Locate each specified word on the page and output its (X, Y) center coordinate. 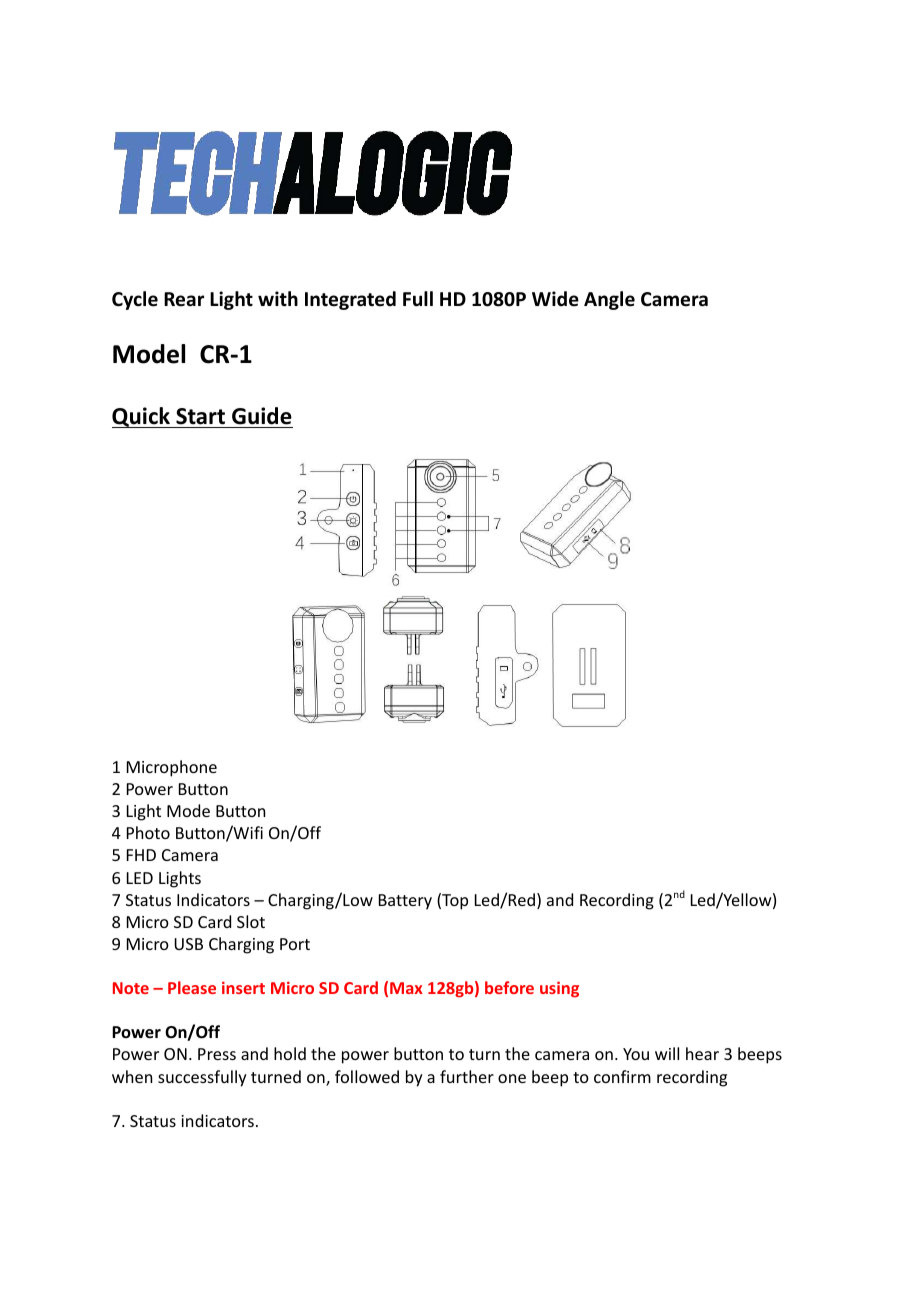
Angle (609, 300)
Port (295, 944)
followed (367, 1076)
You (636, 1054)
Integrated (350, 300)
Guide (262, 416)
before (509, 987)
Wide (555, 299)
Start (200, 416)
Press (217, 1054)
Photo (148, 832)
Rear (184, 299)
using (559, 989)
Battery (405, 902)
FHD (141, 855)
